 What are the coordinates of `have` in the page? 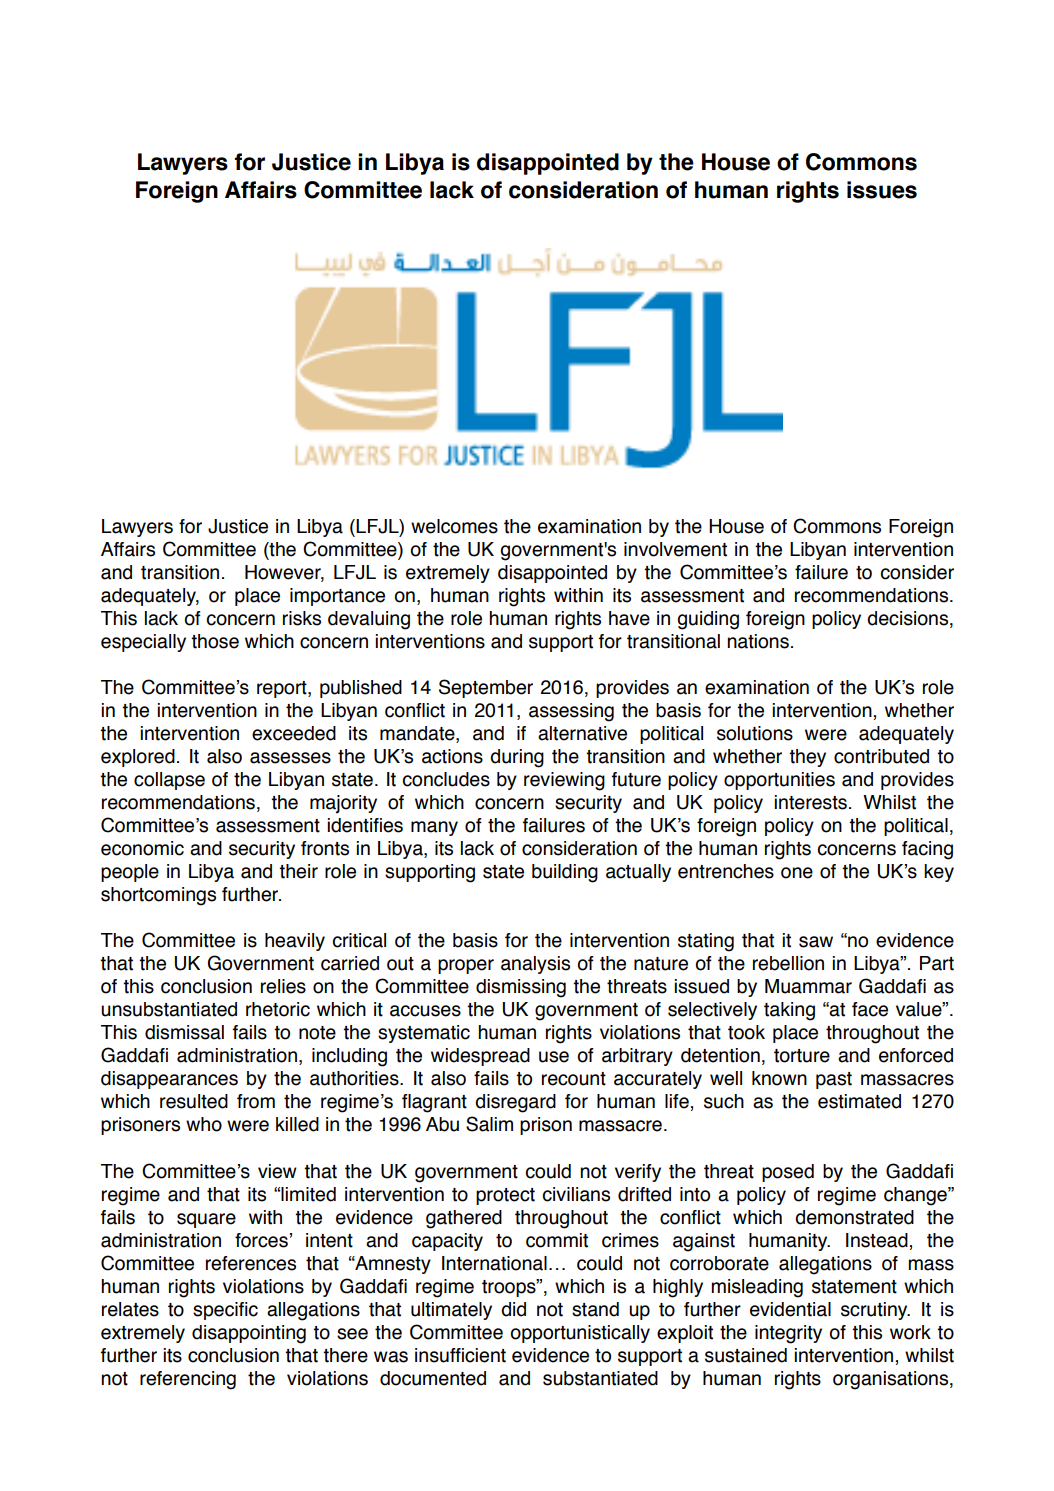 It's located at (629, 618).
